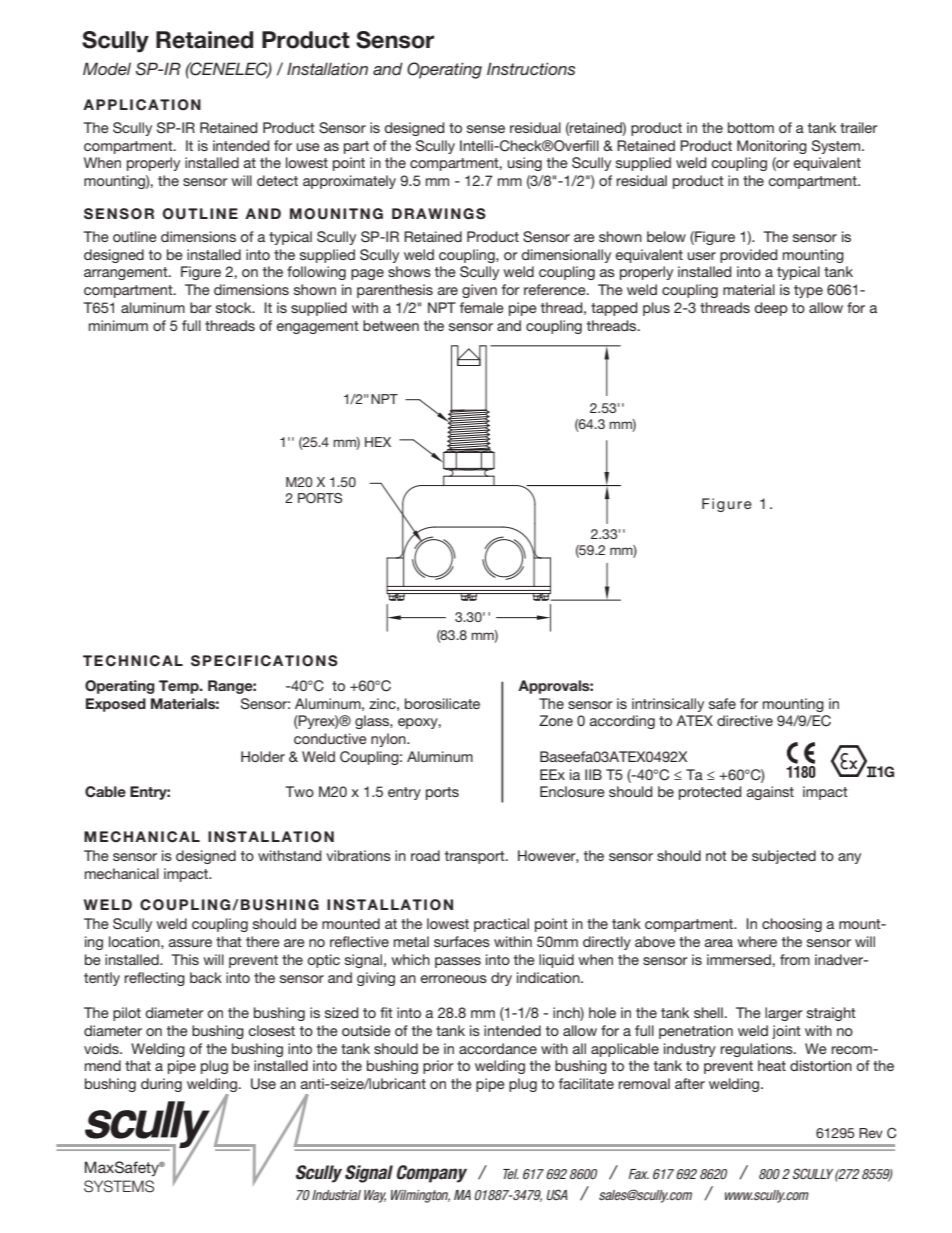 The image size is (952, 1233). I want to click on bar, so click(201, 307).
